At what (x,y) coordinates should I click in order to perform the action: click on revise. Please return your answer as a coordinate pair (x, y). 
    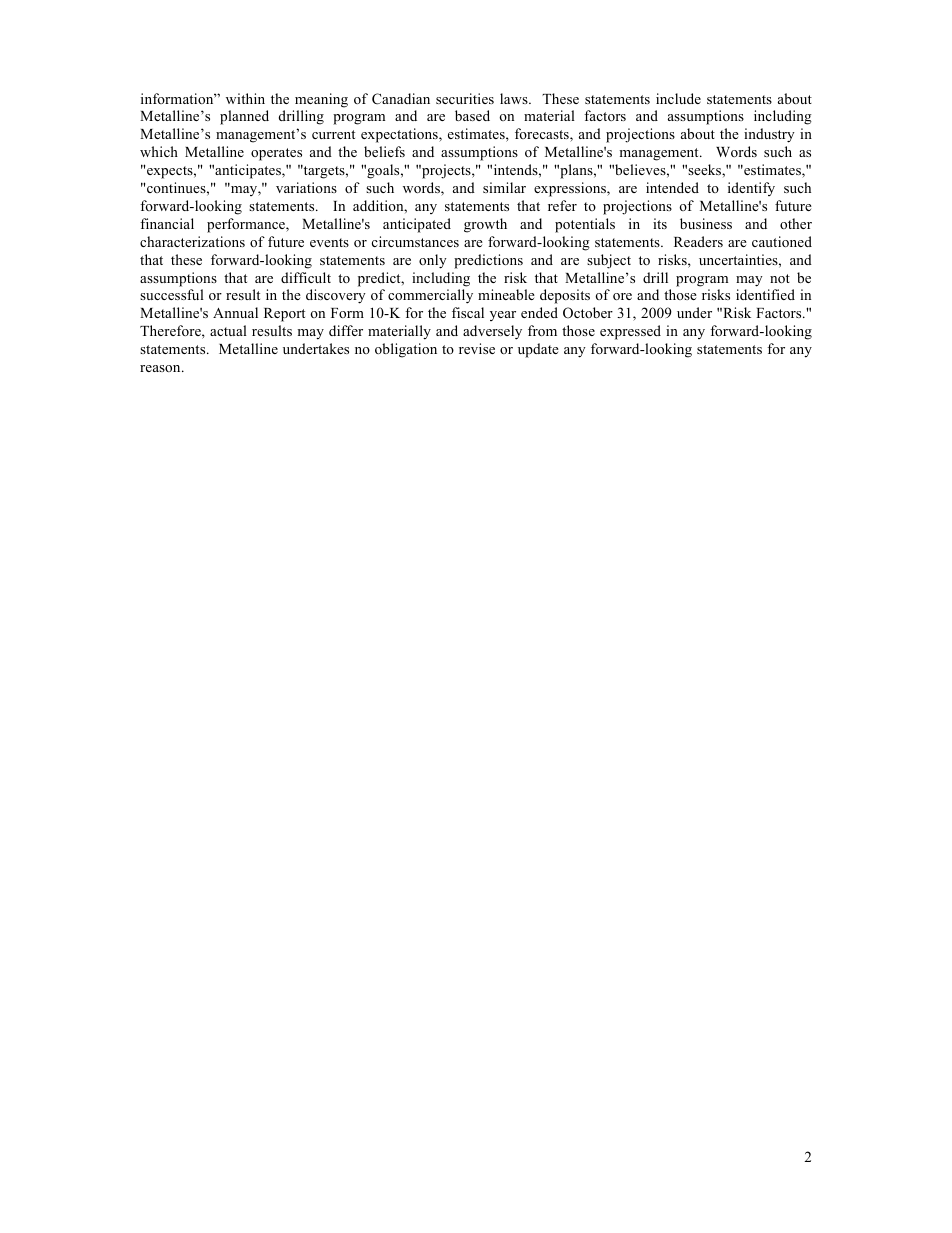
    Looking at the image, I should click on (477, 348).
